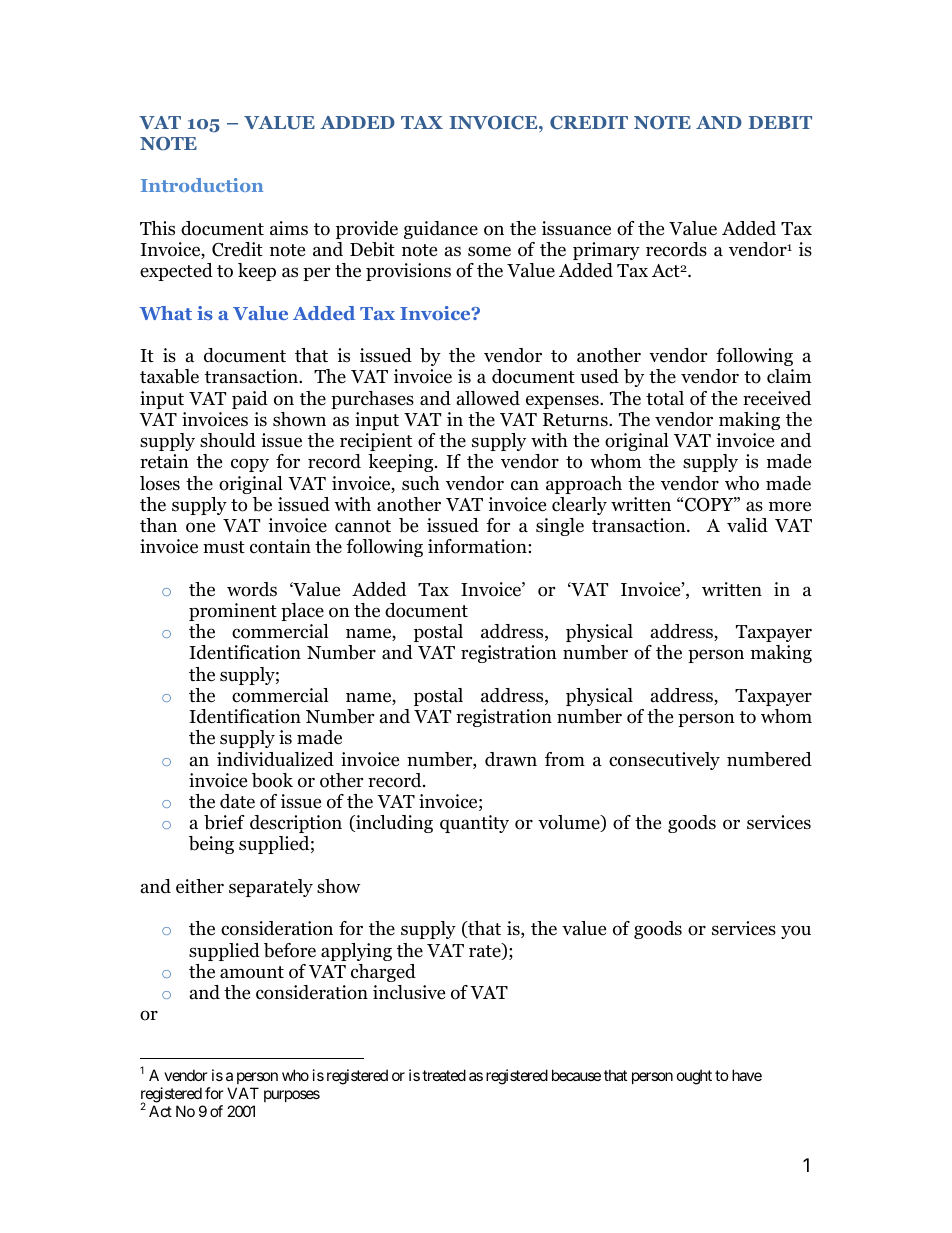 This screenshot has width=952, height=1233. What do you see at coordinates (474, 824) in the screenshot?
I see `quantity` at bounding box center [474, 824].
